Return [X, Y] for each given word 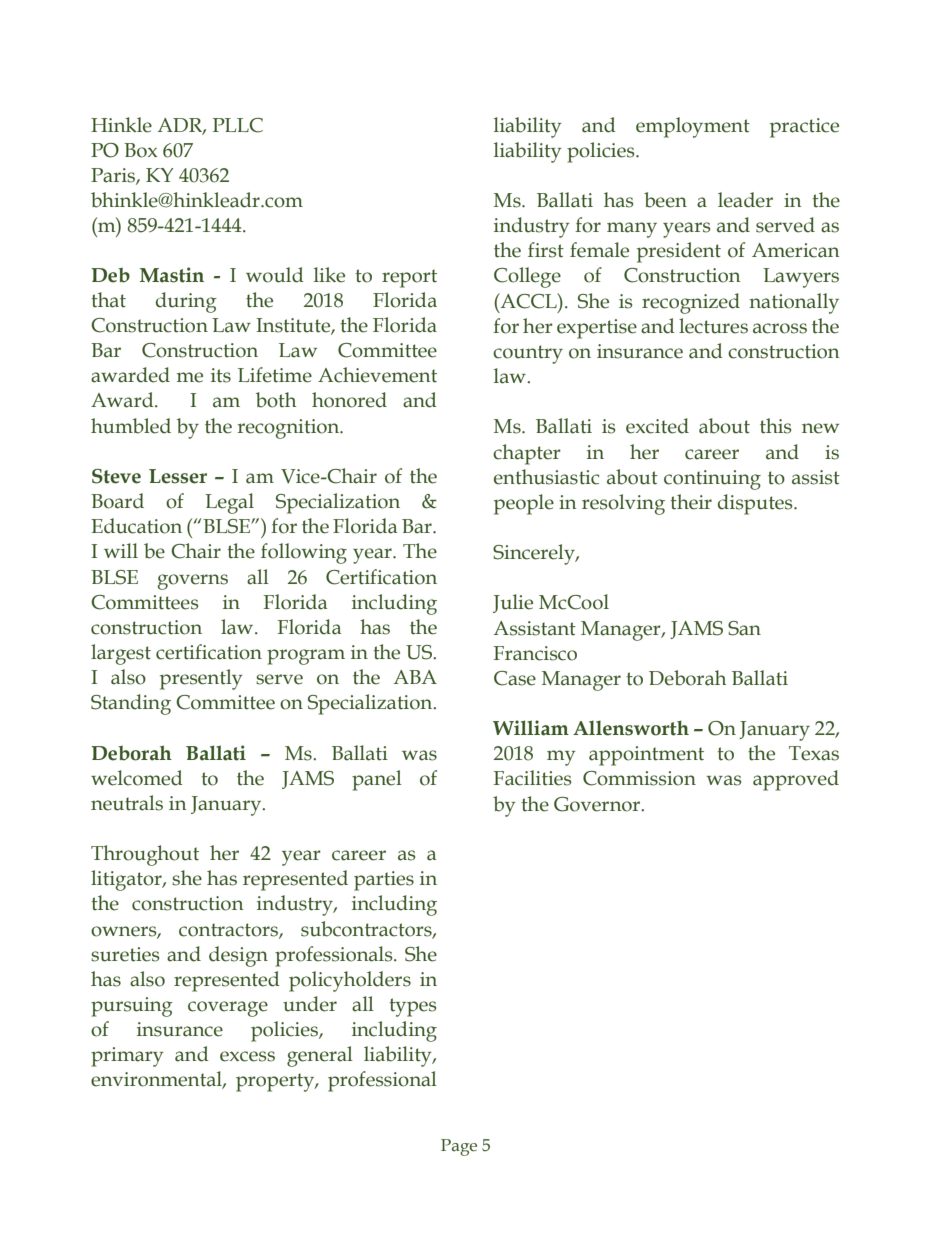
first [546, 250]
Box [140, 150]
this [775, 426]
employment [693, 127]
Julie [513, 603]
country [528, 354]
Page [459, 1147]
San [744, 628]
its [221, 375]
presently [201, 679]
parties [384, 881]
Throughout [145, 855]
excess [247, 1056]
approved [796, 780]
